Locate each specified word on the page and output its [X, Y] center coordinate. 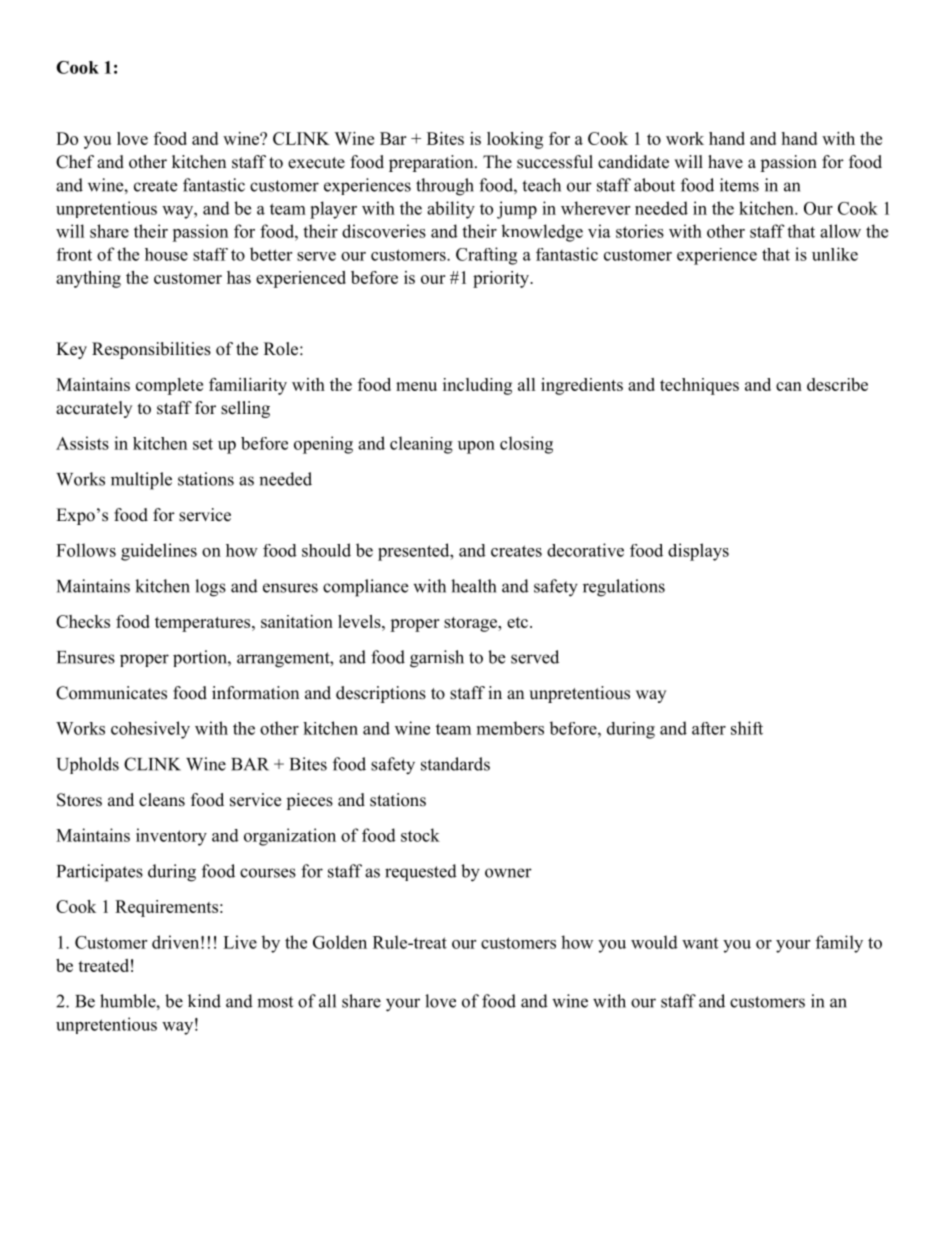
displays [698, 552]
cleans [162, 800]
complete [169, 386]
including [477, 386]
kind [204, 1001]
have [725, 162]
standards [455, 764]
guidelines [159, 552]
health [473, 586]
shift [747, 728]
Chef [75, 162]
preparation [432, 163]
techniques [699, 386]
